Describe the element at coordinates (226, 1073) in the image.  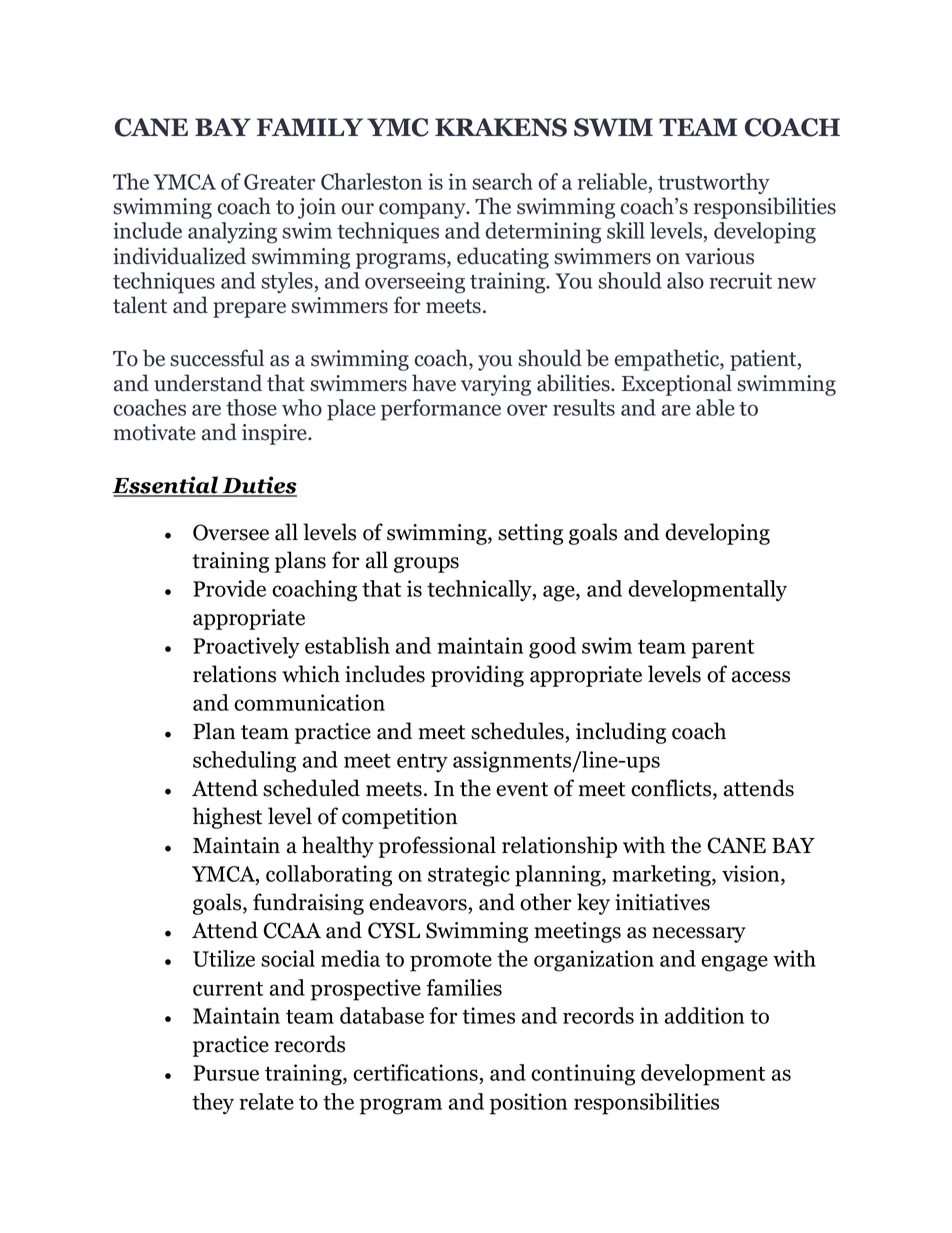
I see `Pursue` at that location.
